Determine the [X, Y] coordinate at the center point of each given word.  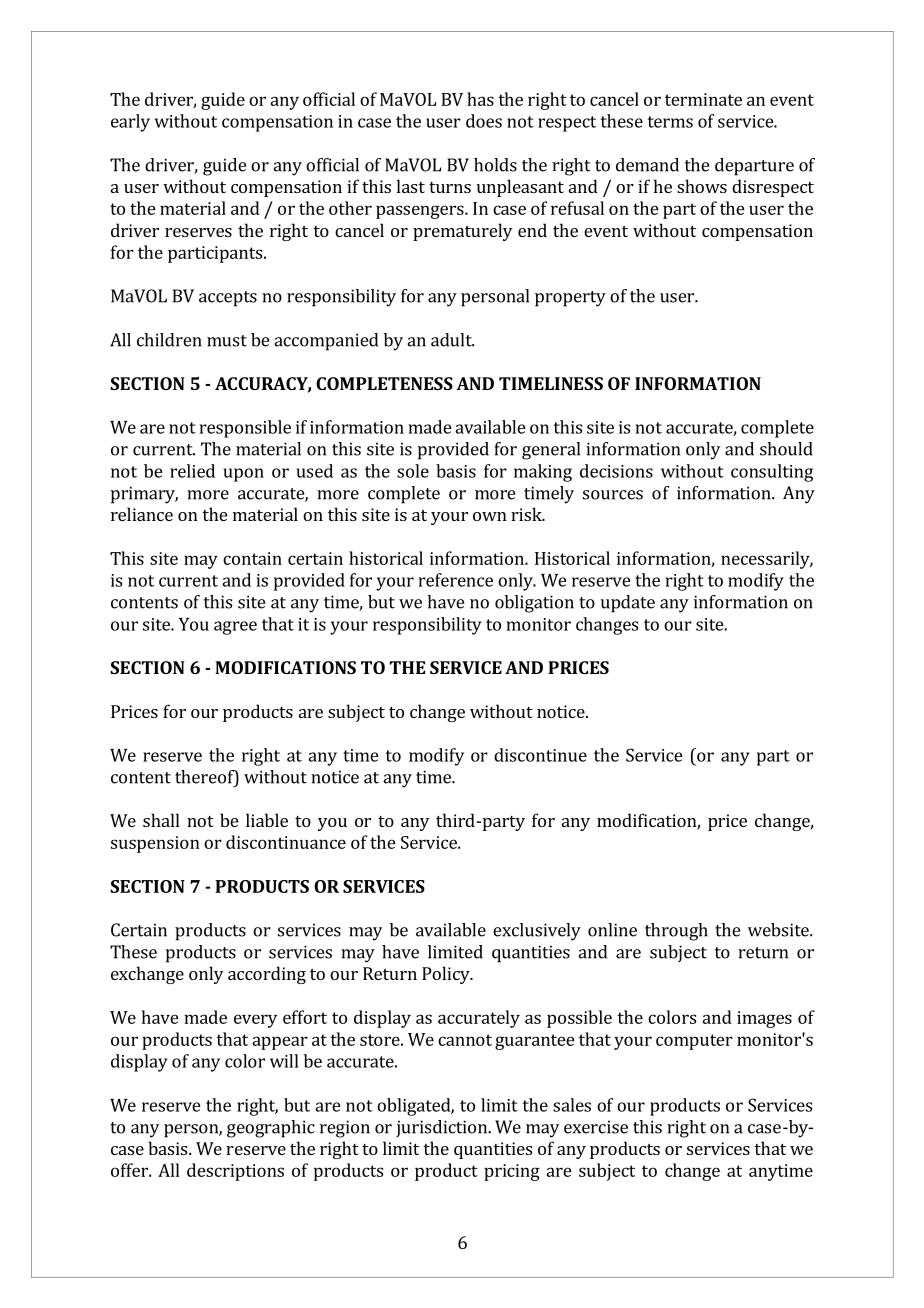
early [130, 123]
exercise [596, 1127]
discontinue [540, 755]
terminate [703, 99]
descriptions [235, 1172]
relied [192, 471]
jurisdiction [442, 1128]
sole [413, 471]
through [676, 932]
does [484, 121]
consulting [772, 473]
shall [161, 820]
